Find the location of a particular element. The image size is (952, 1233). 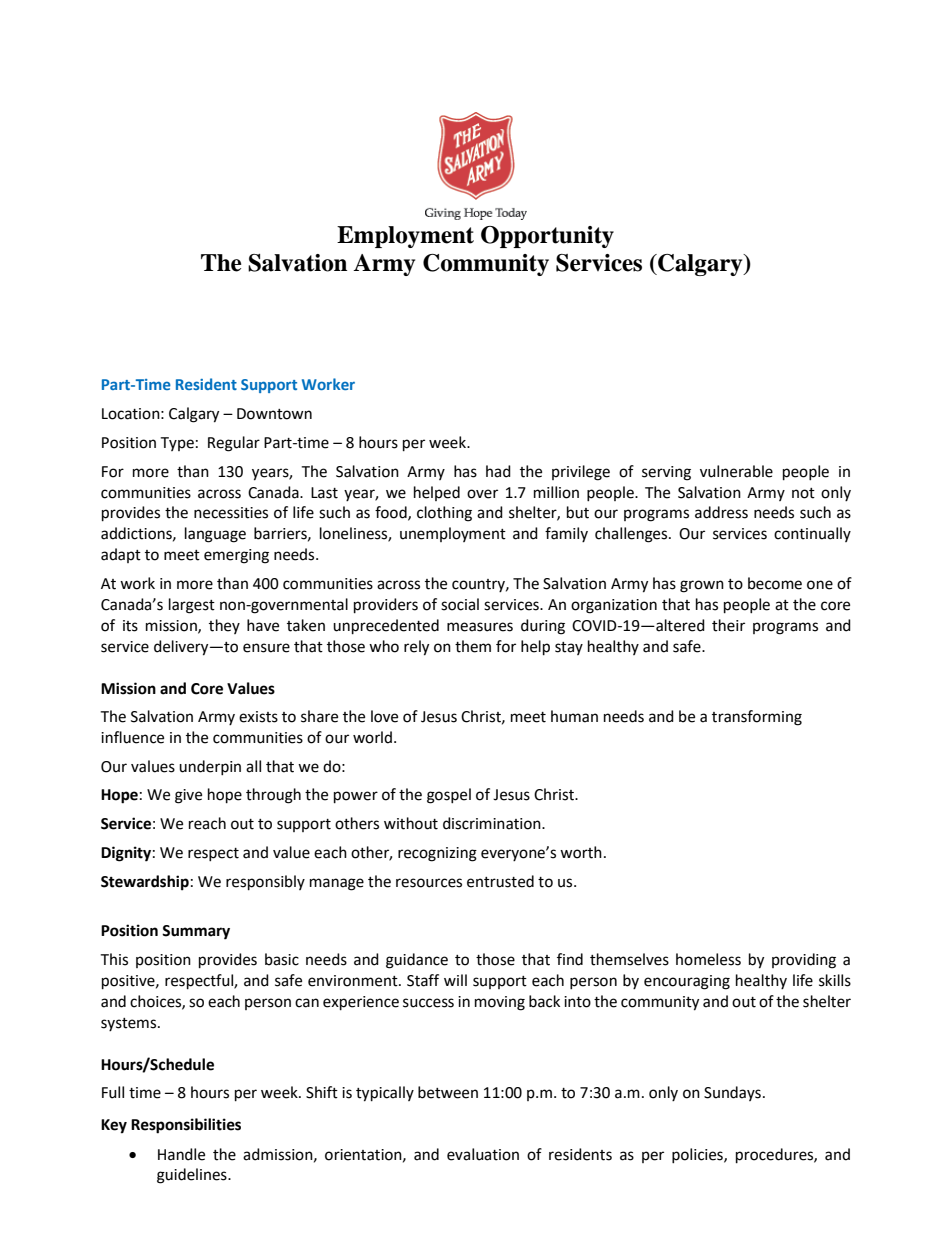

transforming is located at coordinates (757, 718).
